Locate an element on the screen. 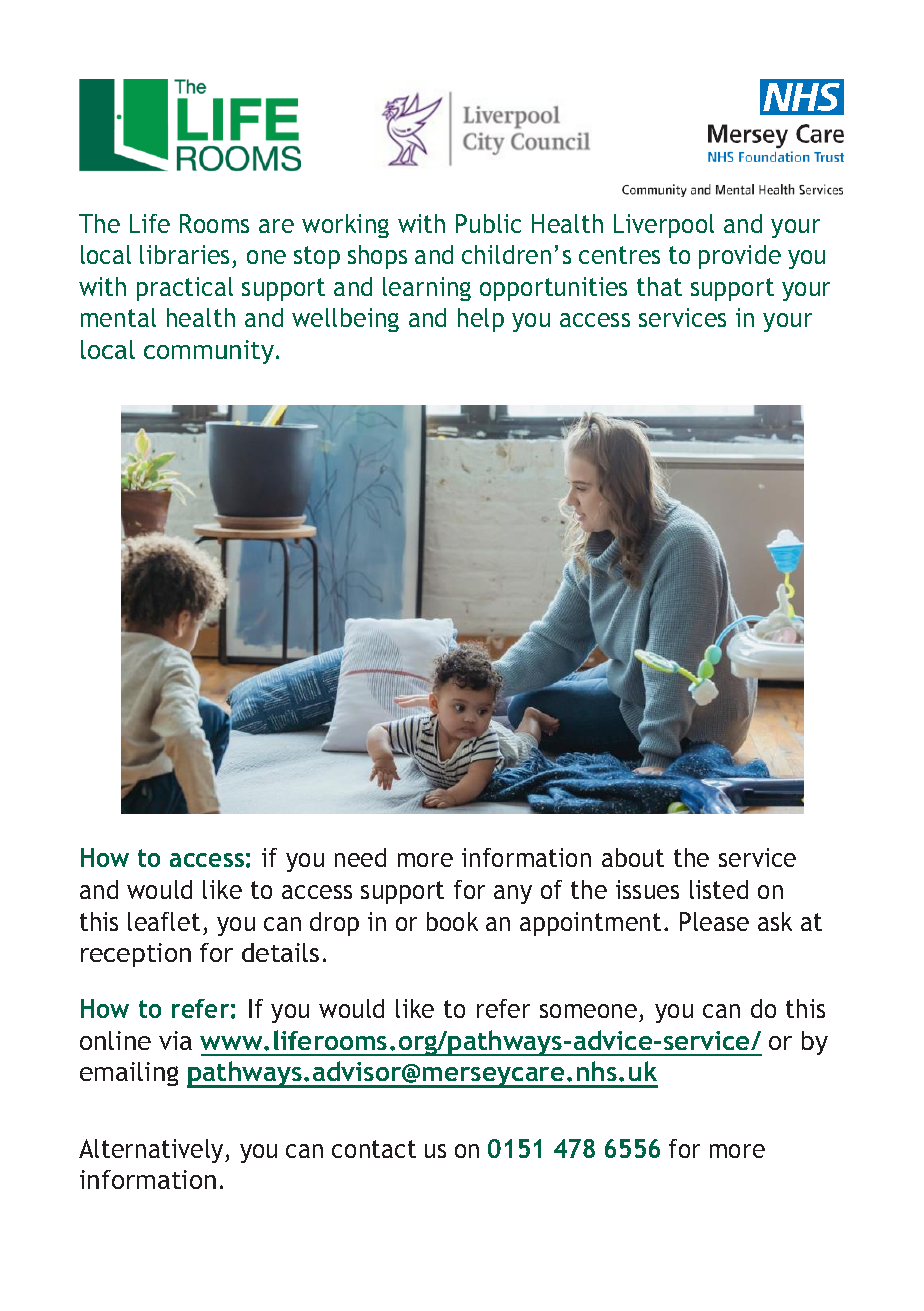 The height and width of the screenshot is (1311, 924). provide is located at coordinates (740, 257).
